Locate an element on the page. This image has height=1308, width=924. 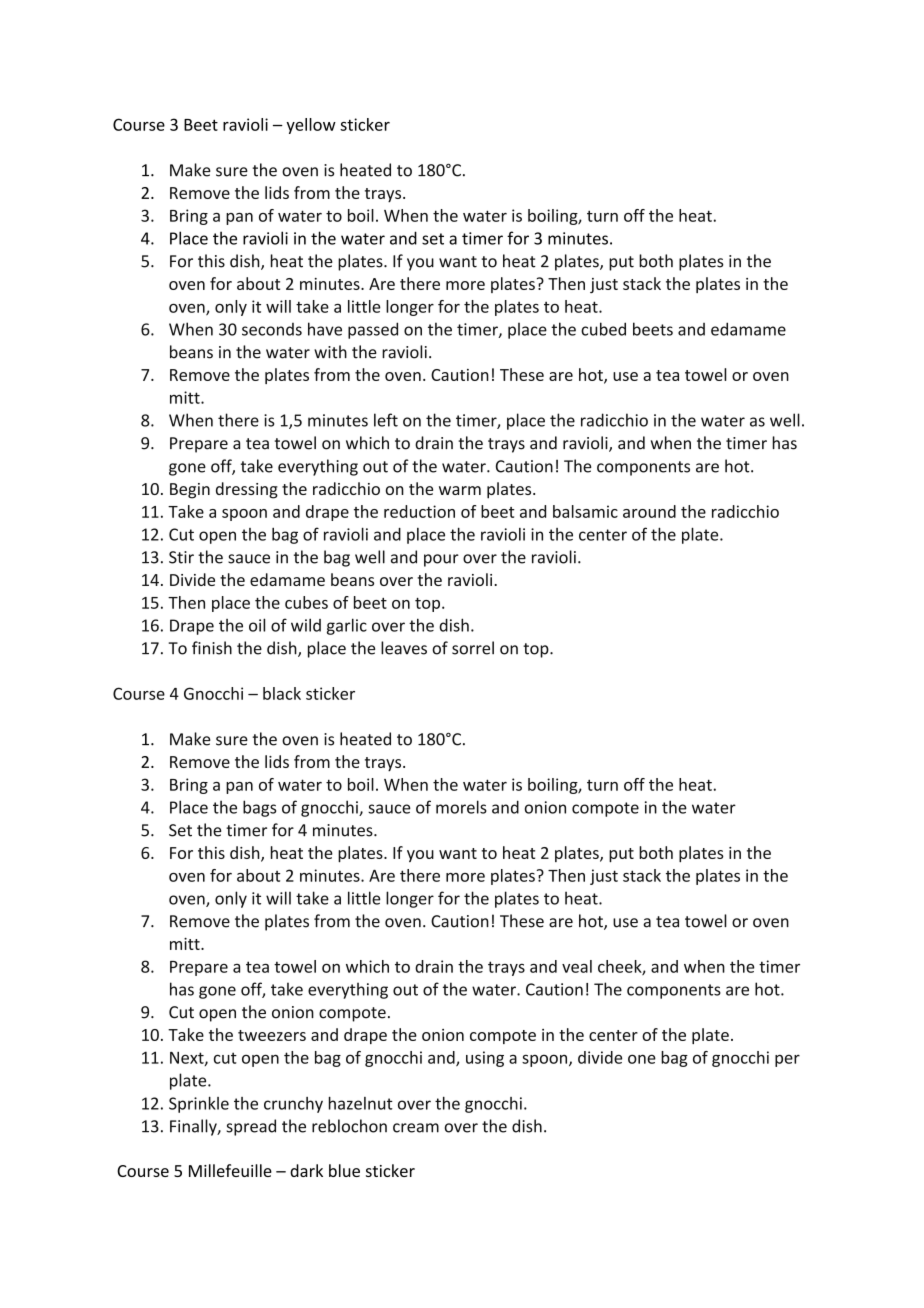
veal is located at coordinates (577, 966).
